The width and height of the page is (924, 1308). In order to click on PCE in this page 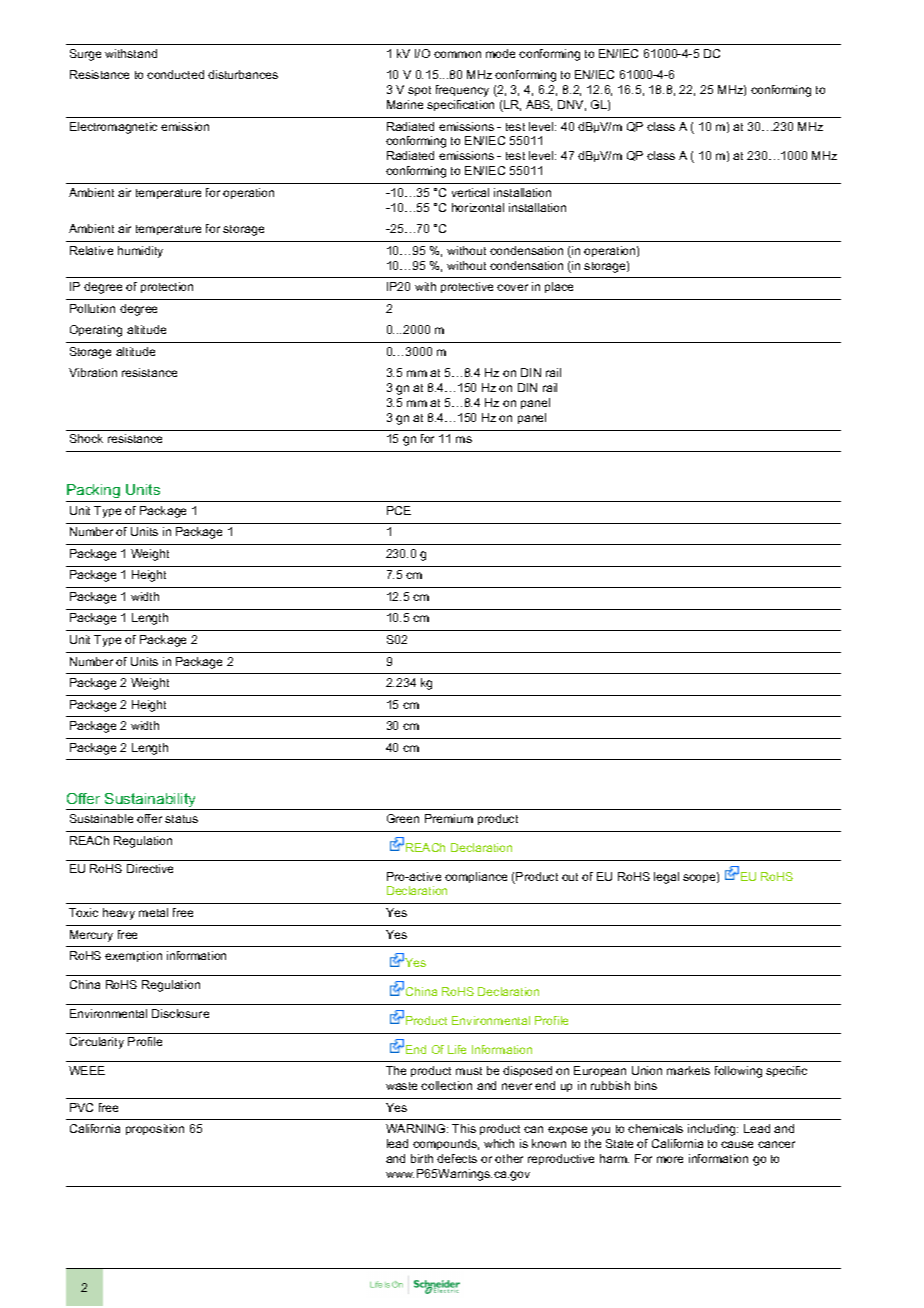, I will do `click(399, 510)`.
